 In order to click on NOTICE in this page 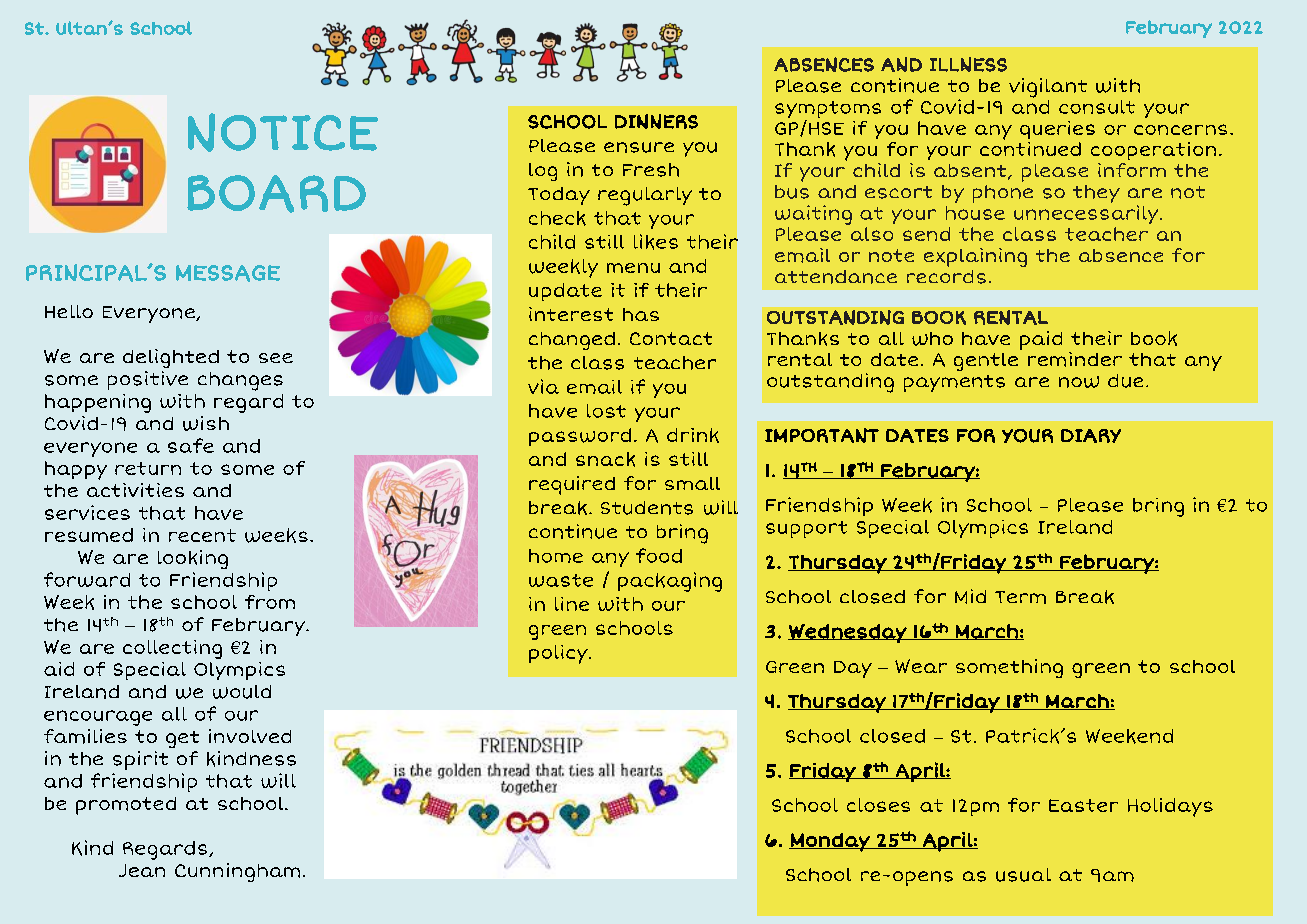, I will do `click(283, 132)`.
